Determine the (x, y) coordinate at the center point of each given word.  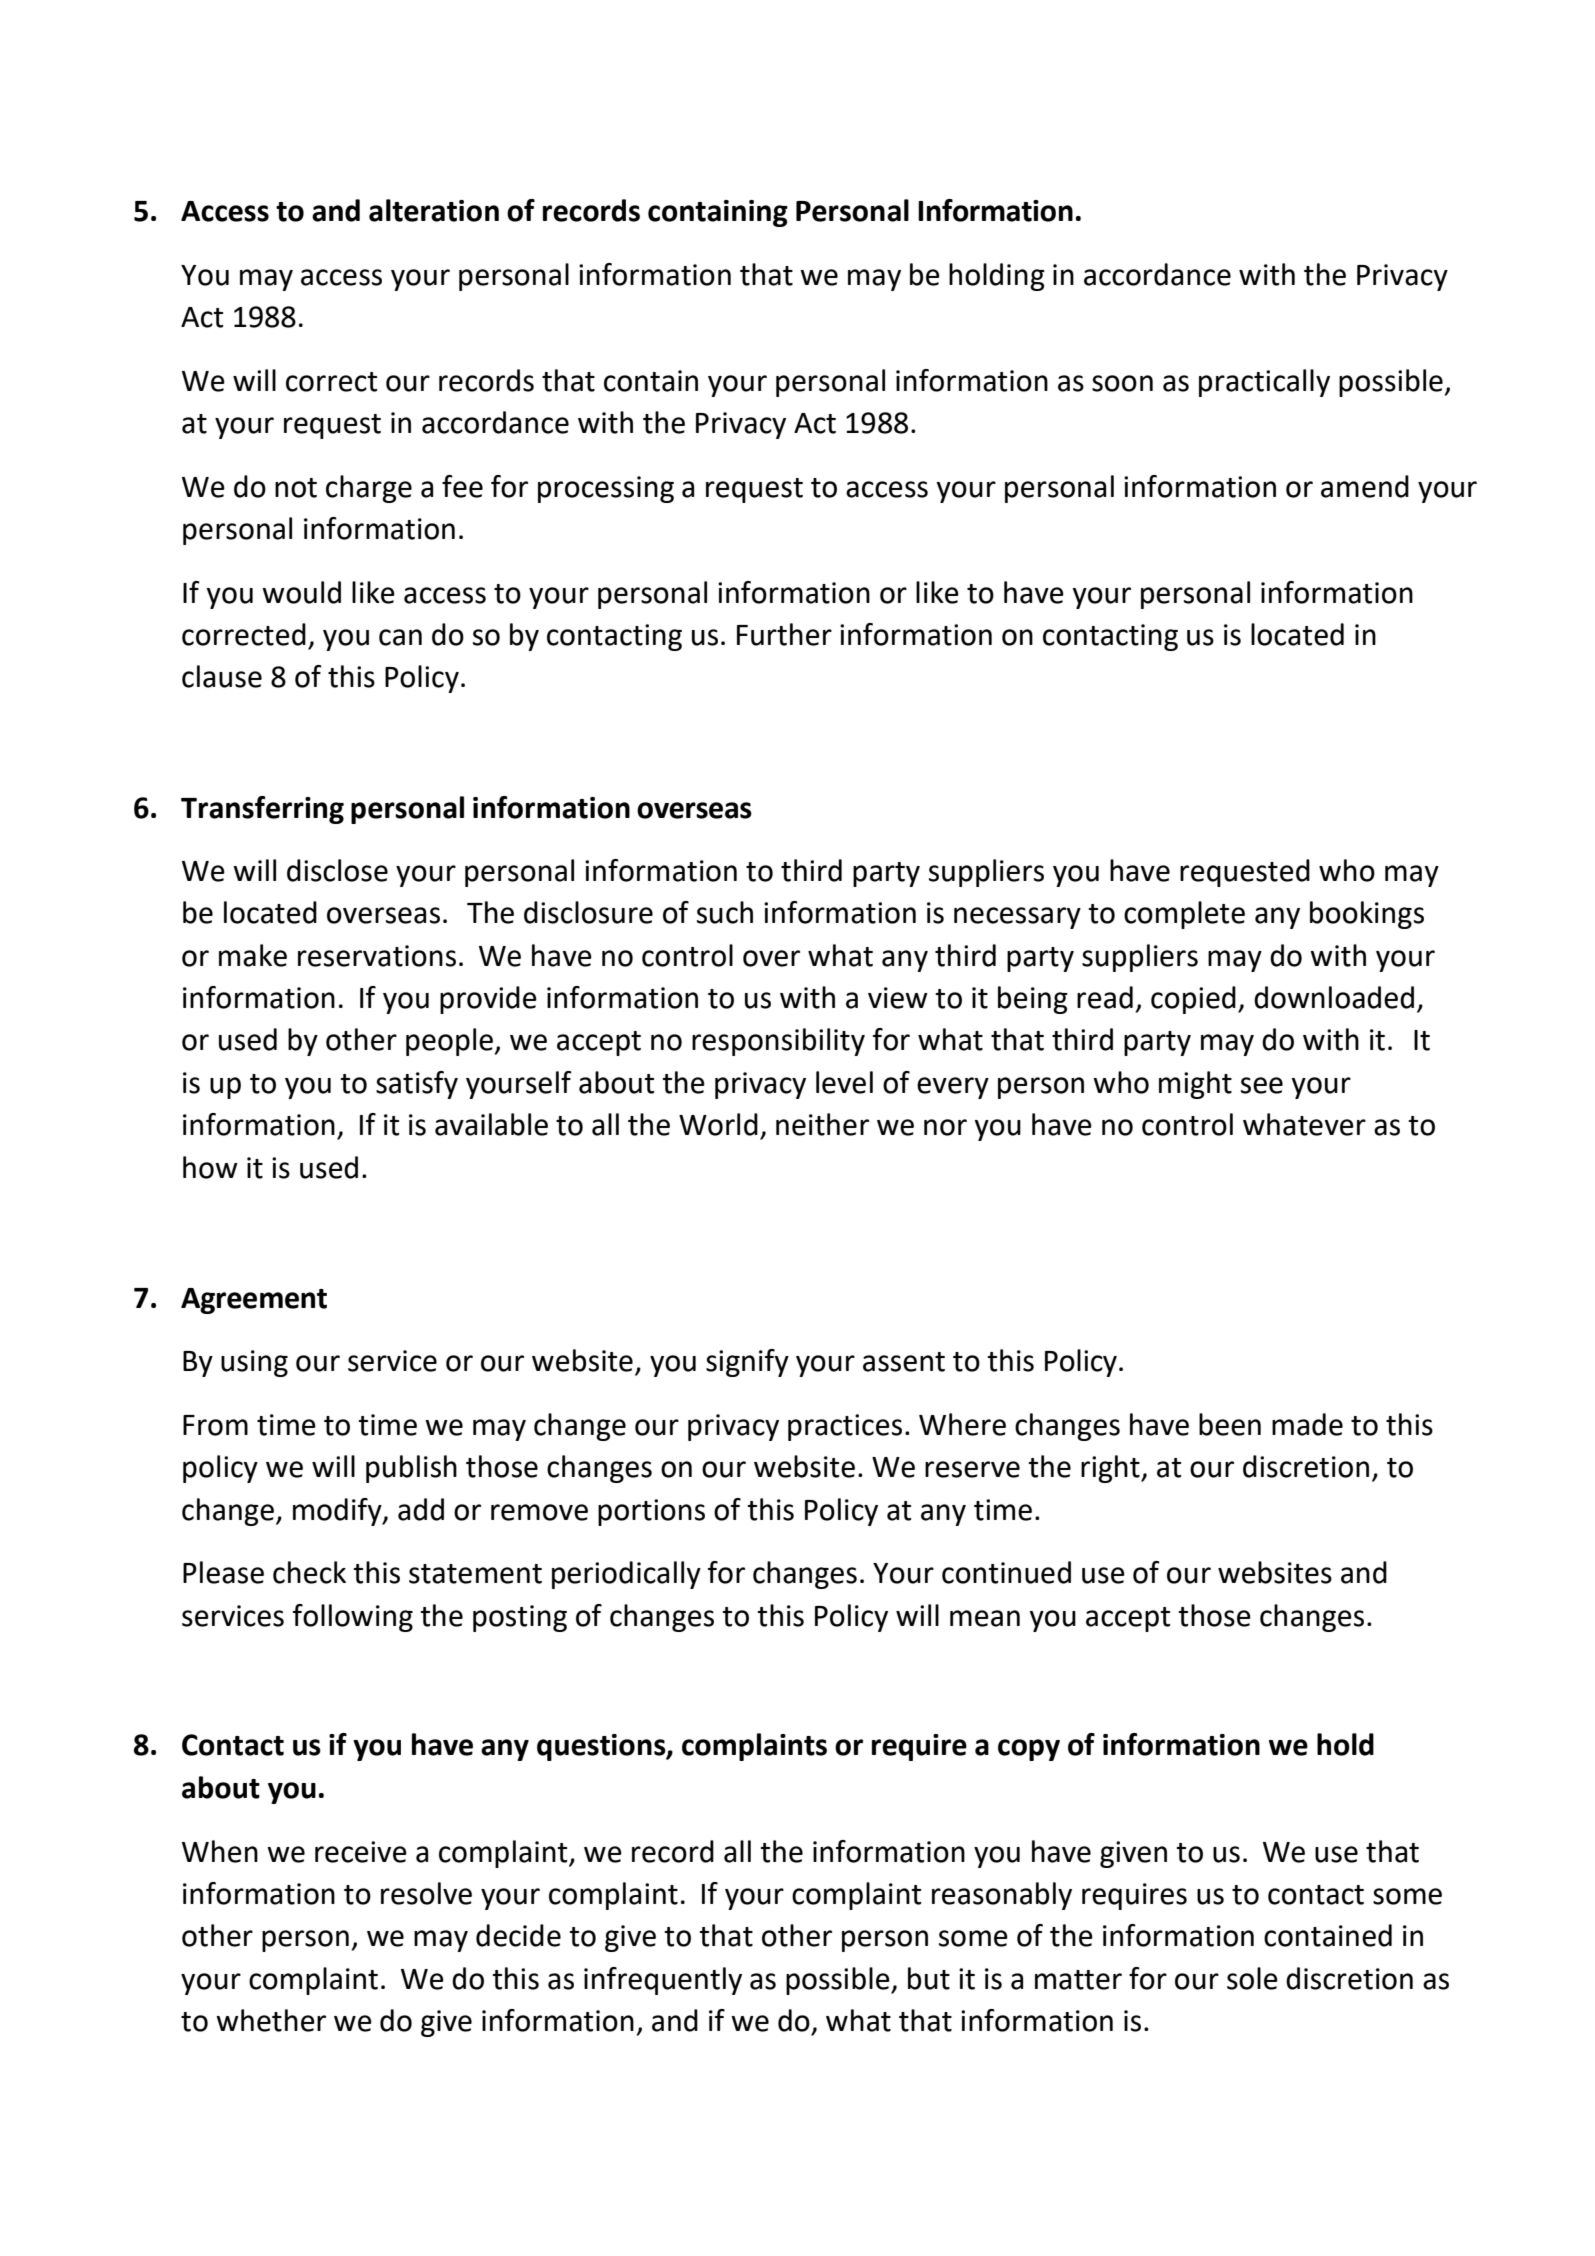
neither (822, 1124)
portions (651, 1512)
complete (1184, 915)
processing (606, 489)
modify (338, 1512)
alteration (434, 210)
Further (784, 634)
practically (1264, 383)
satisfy (417, 1085)
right (1111, 1469)
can (400, 637)
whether (271, 2020)
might (1195, 1085)
